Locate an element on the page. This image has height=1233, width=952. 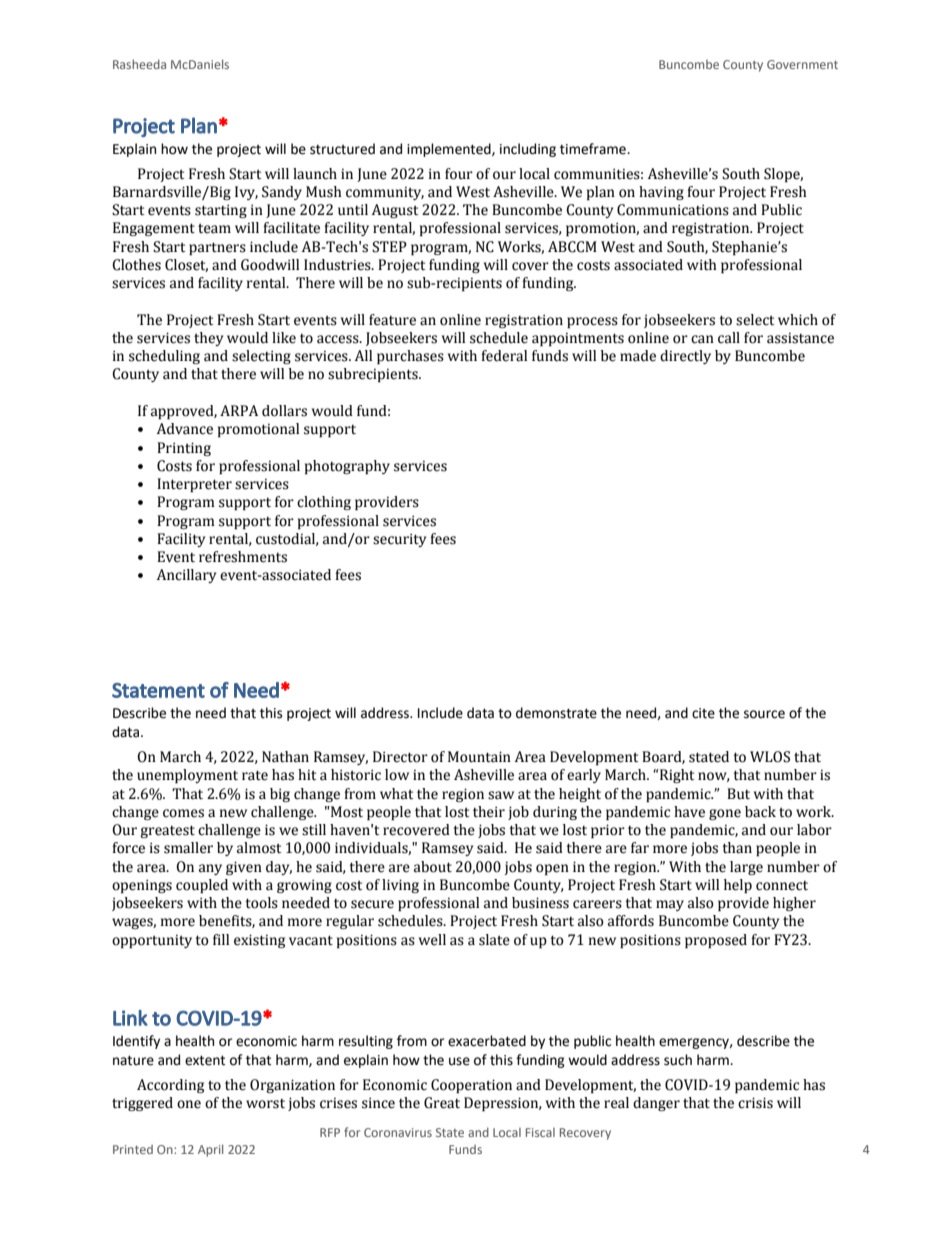
directly is located at coordinates (685, 357).
